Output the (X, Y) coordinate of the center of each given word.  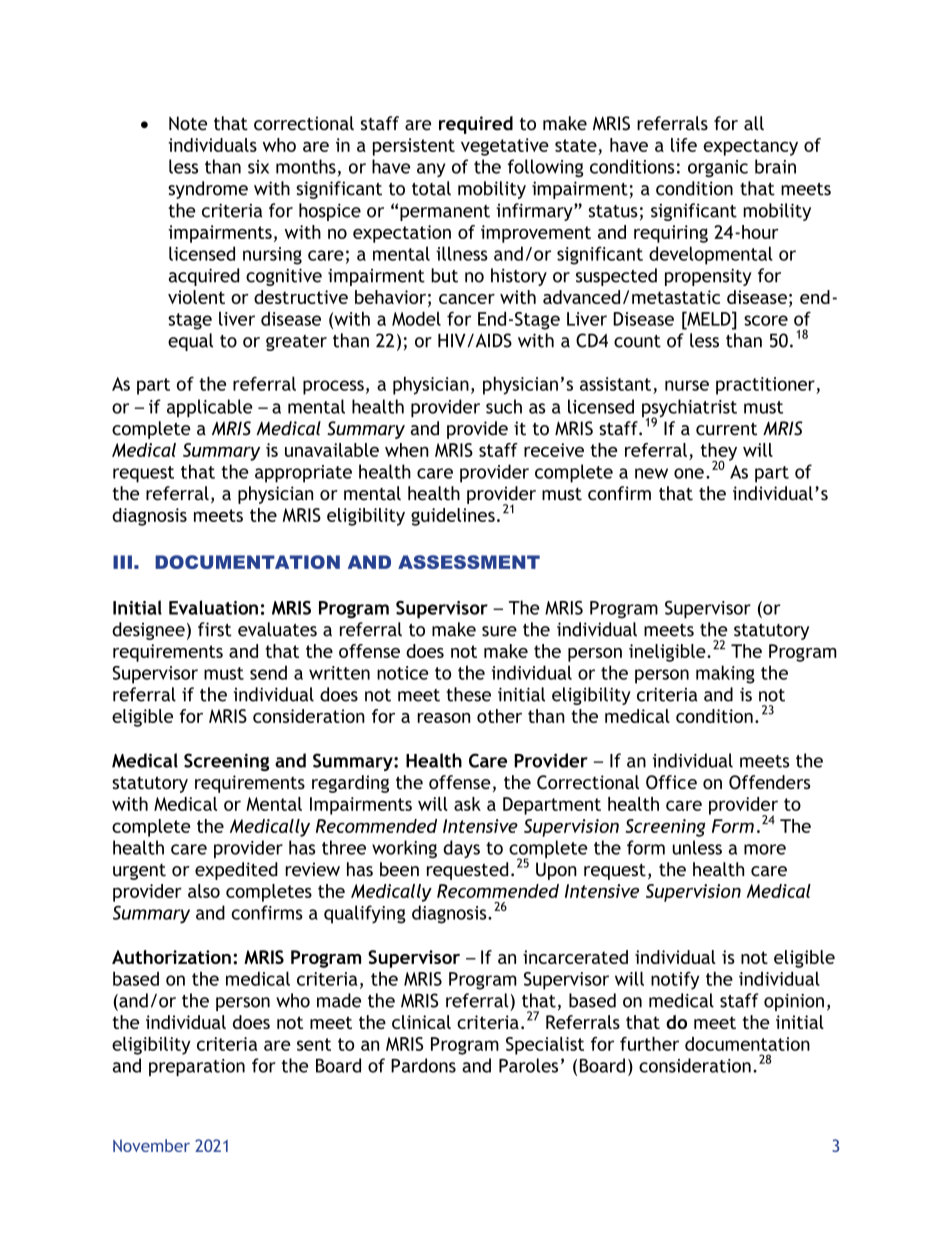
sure (499, 631)
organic (718, 168)
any (431, 170)
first (215, 629)
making (725, 674)
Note (188, 123)
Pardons (423, 1065)
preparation (197, 1067)
